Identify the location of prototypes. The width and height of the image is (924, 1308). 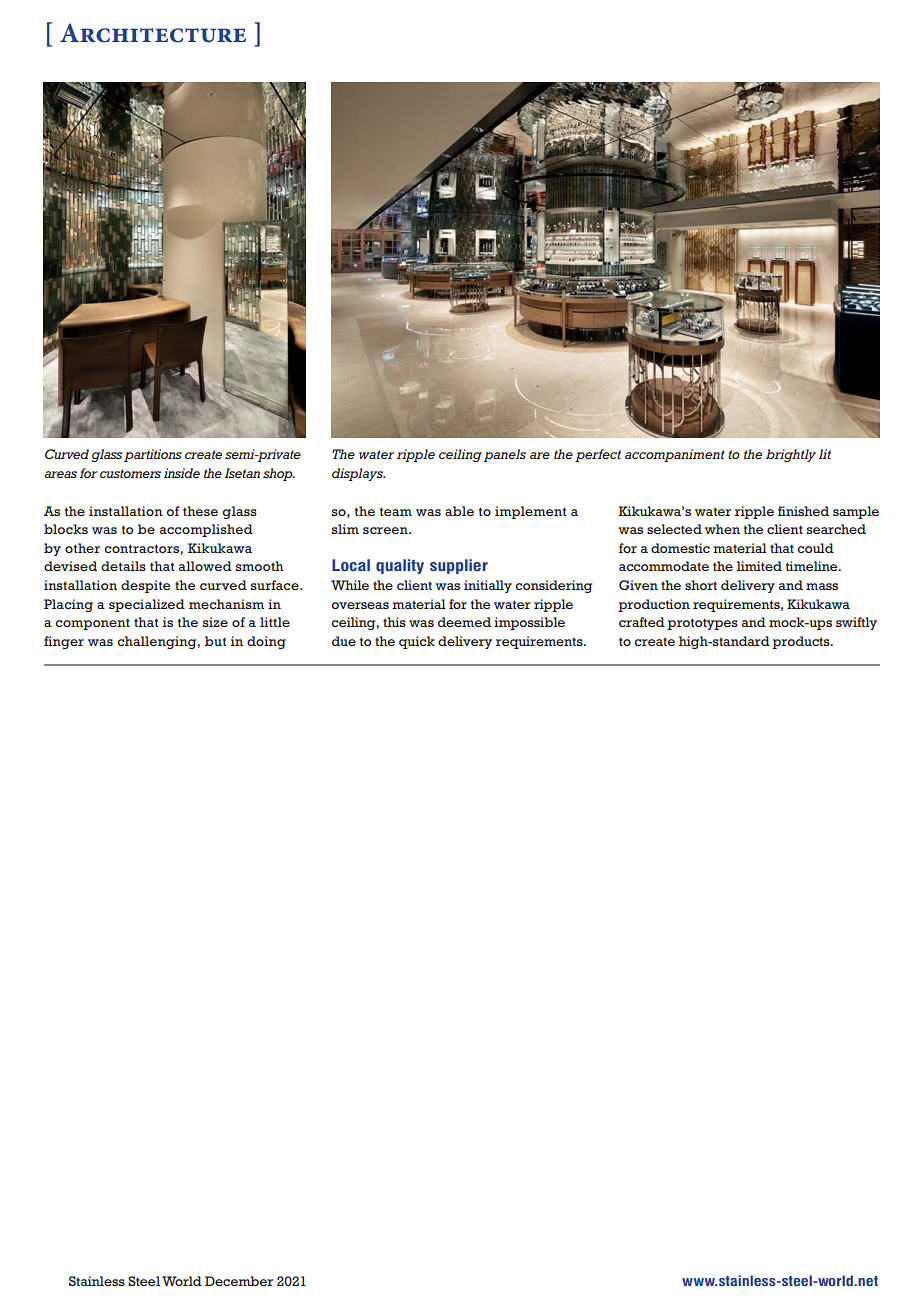
(702, 624).
